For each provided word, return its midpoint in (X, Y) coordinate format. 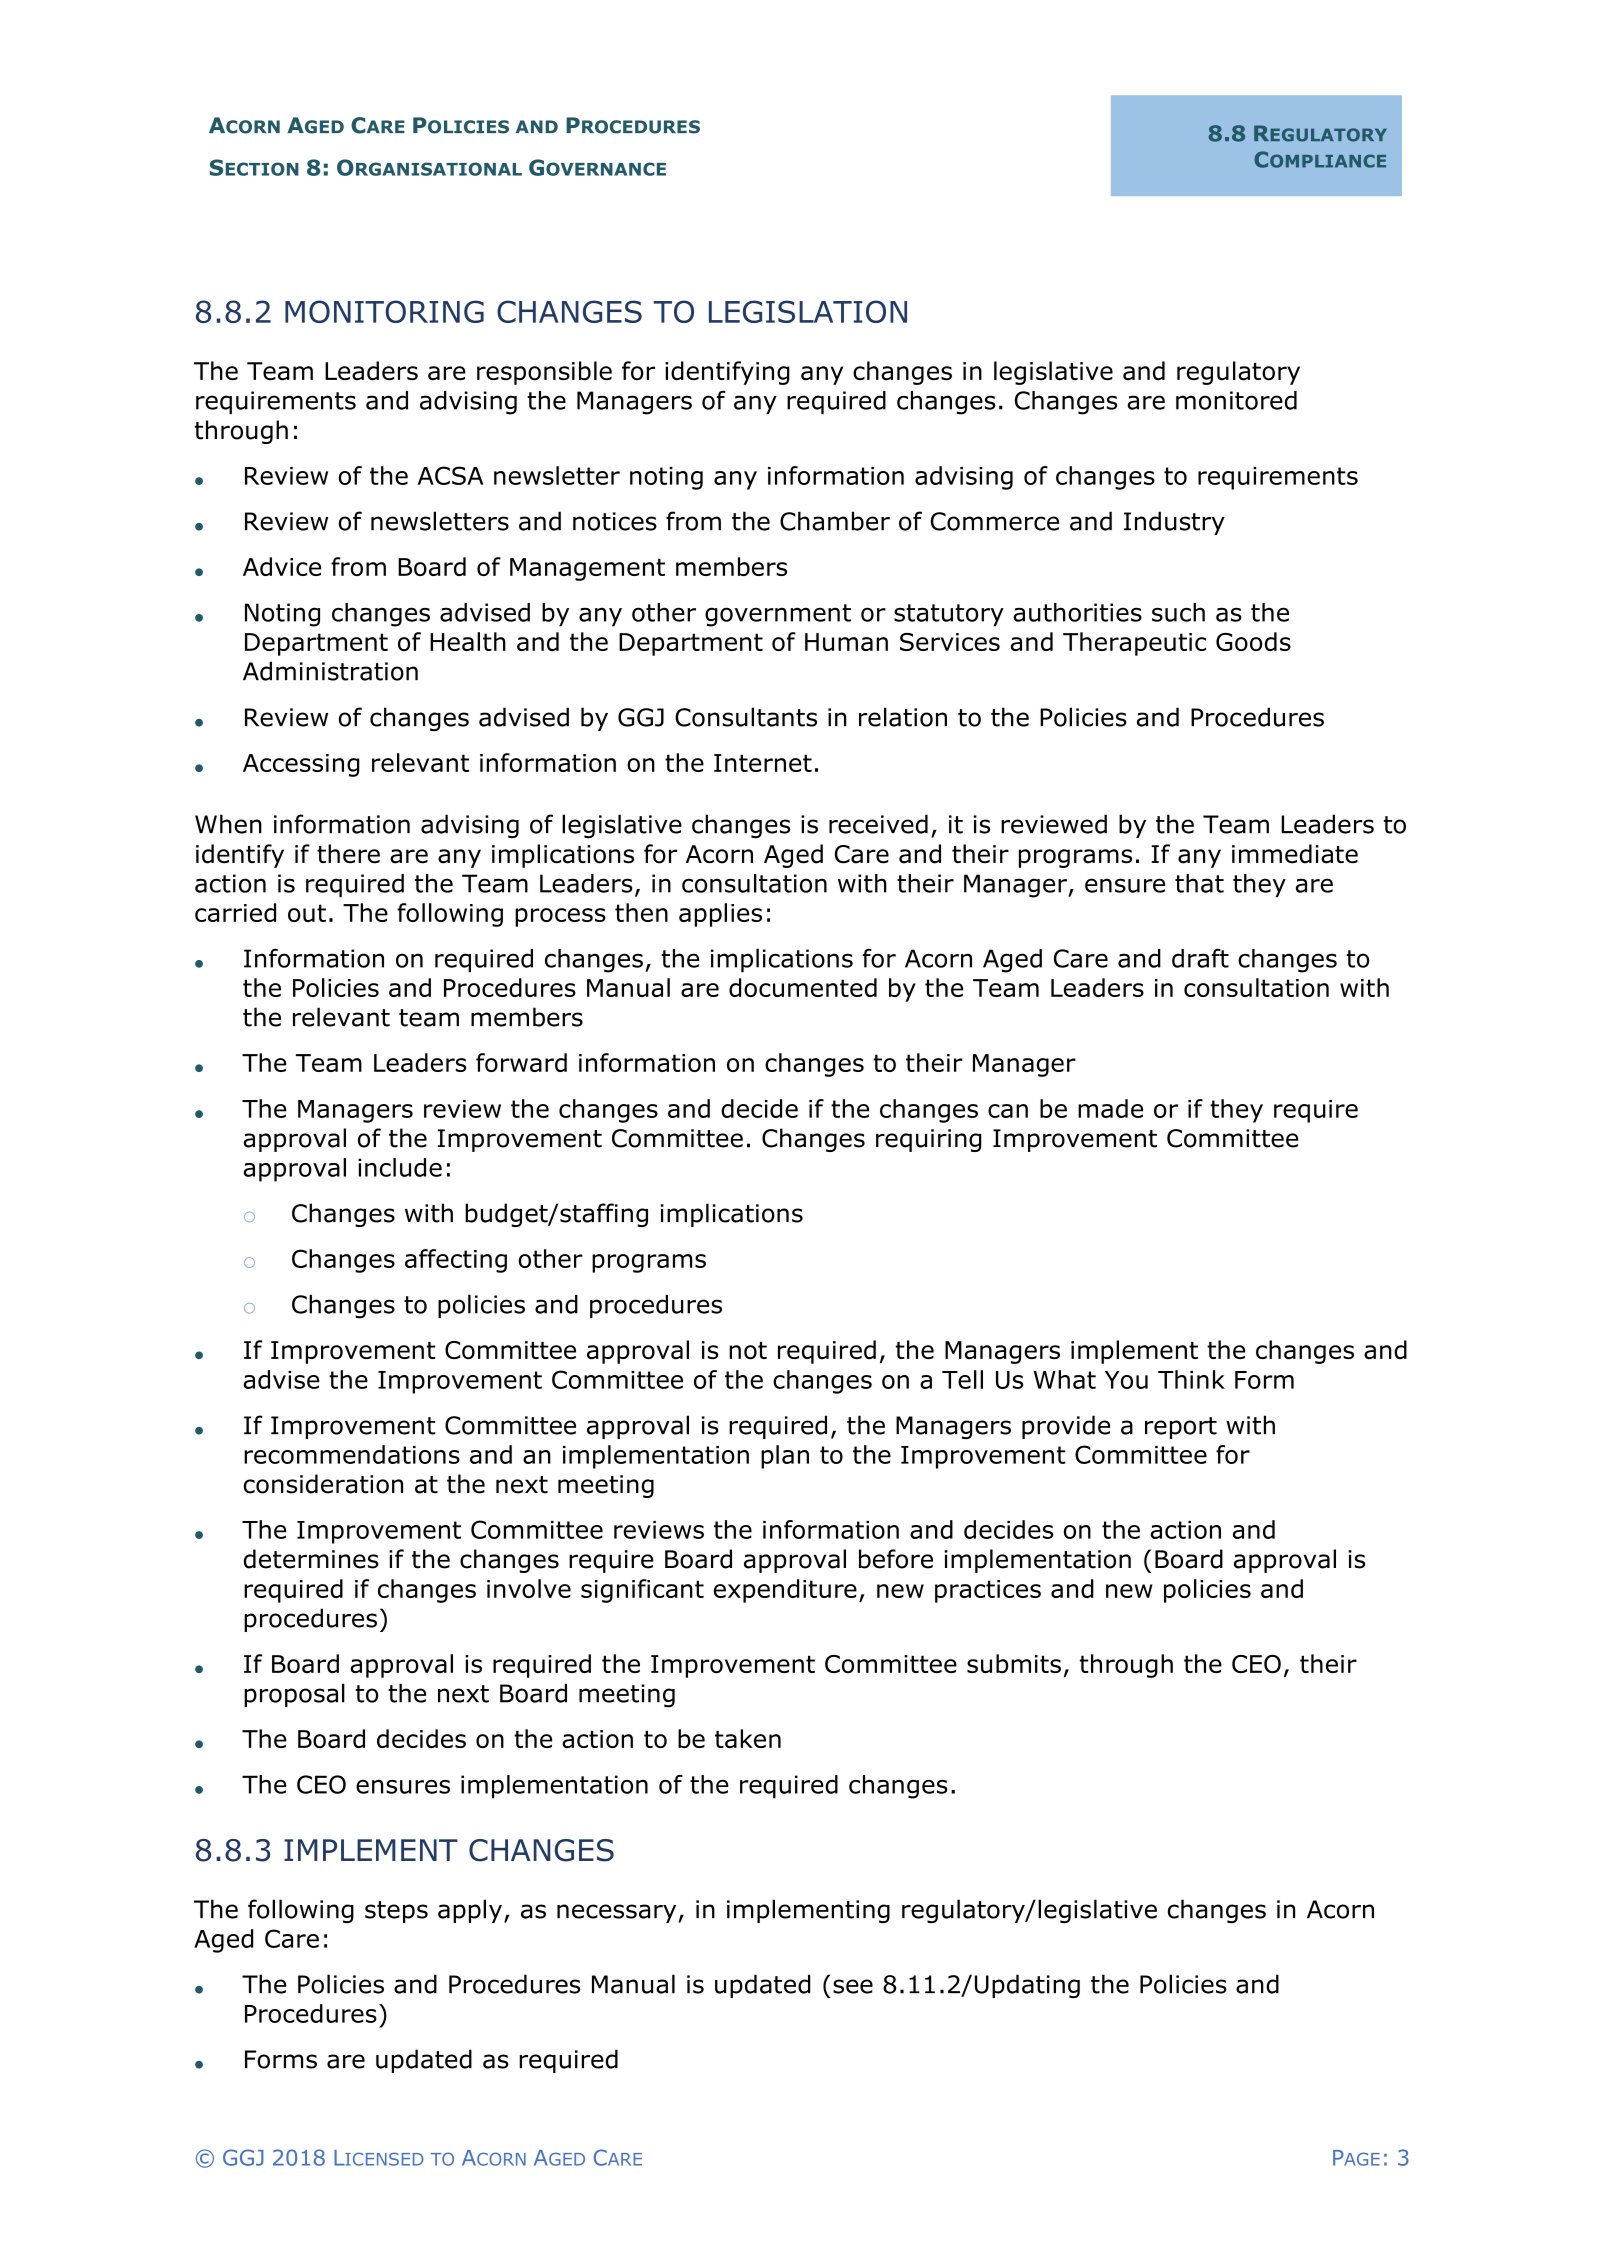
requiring (929, 1140)
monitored (1236, 400)
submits (1014, 1663)
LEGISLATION (808, 311)
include (400, 1167)
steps (396, 1912)
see (853, 1986)
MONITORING (384, 311)
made (1110, 1108)
